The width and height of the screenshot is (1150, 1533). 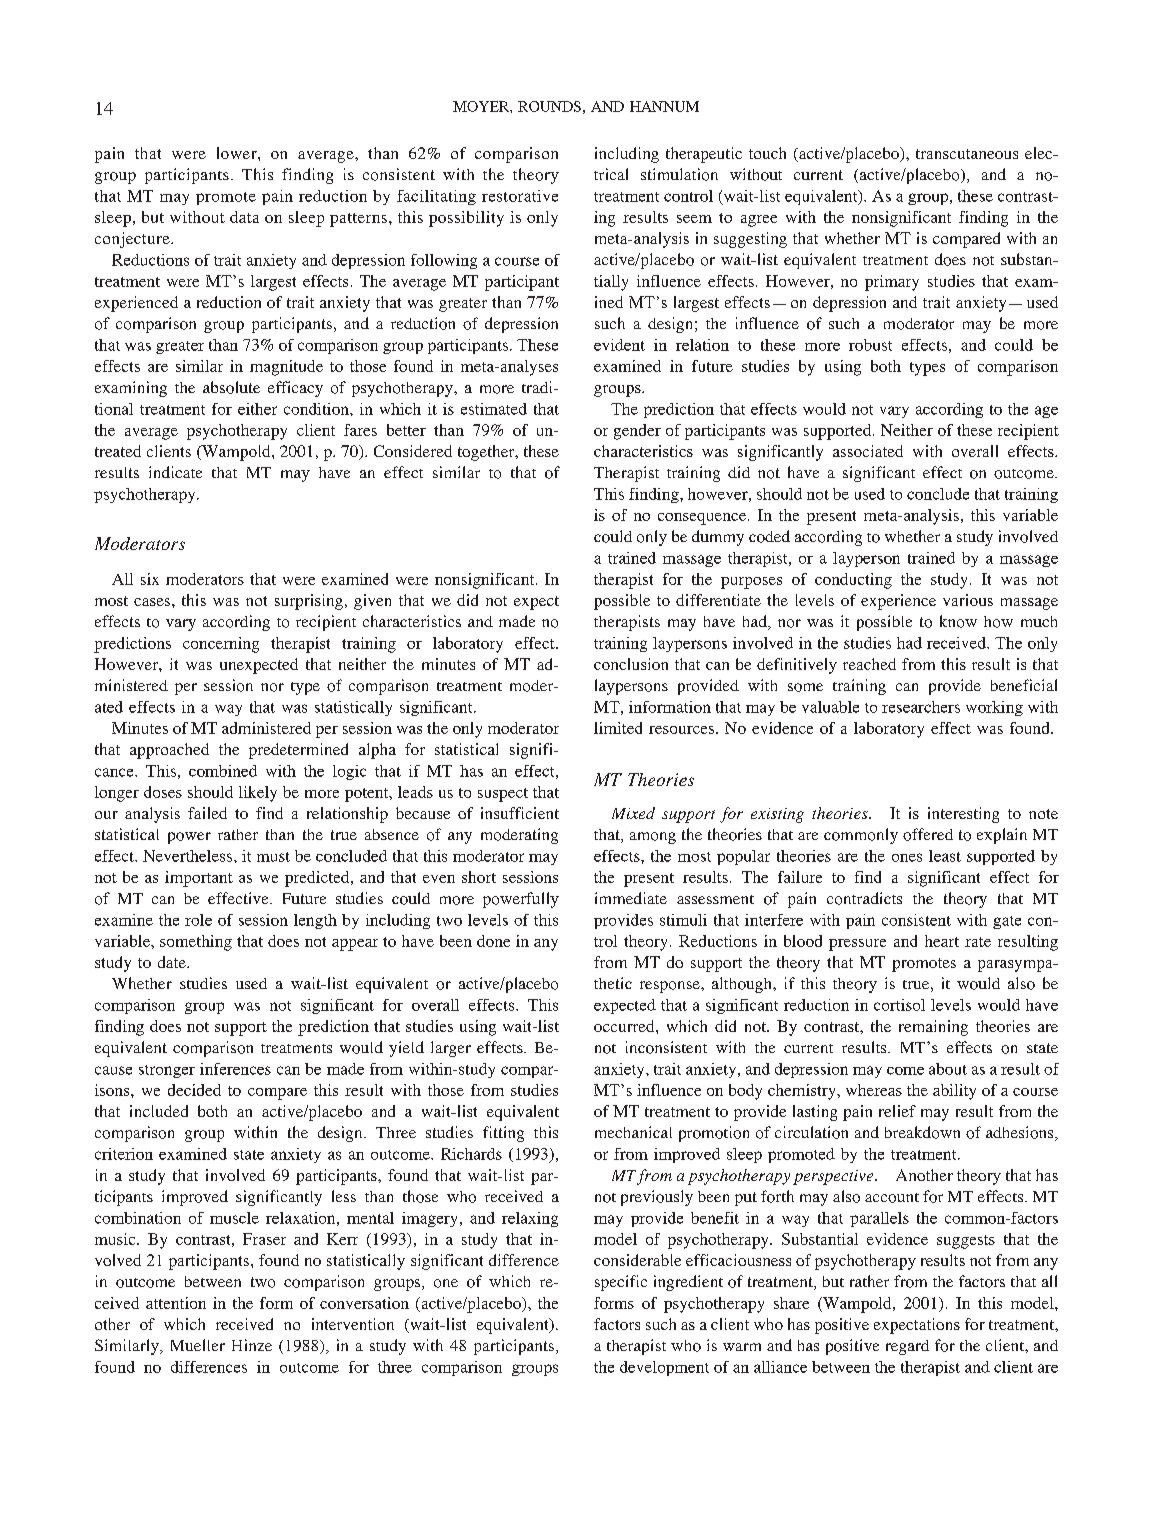 What do you see at coordinates (967, 154) in the screenshot?
I see `transcutaneous` at bounding box center [967, 154].
